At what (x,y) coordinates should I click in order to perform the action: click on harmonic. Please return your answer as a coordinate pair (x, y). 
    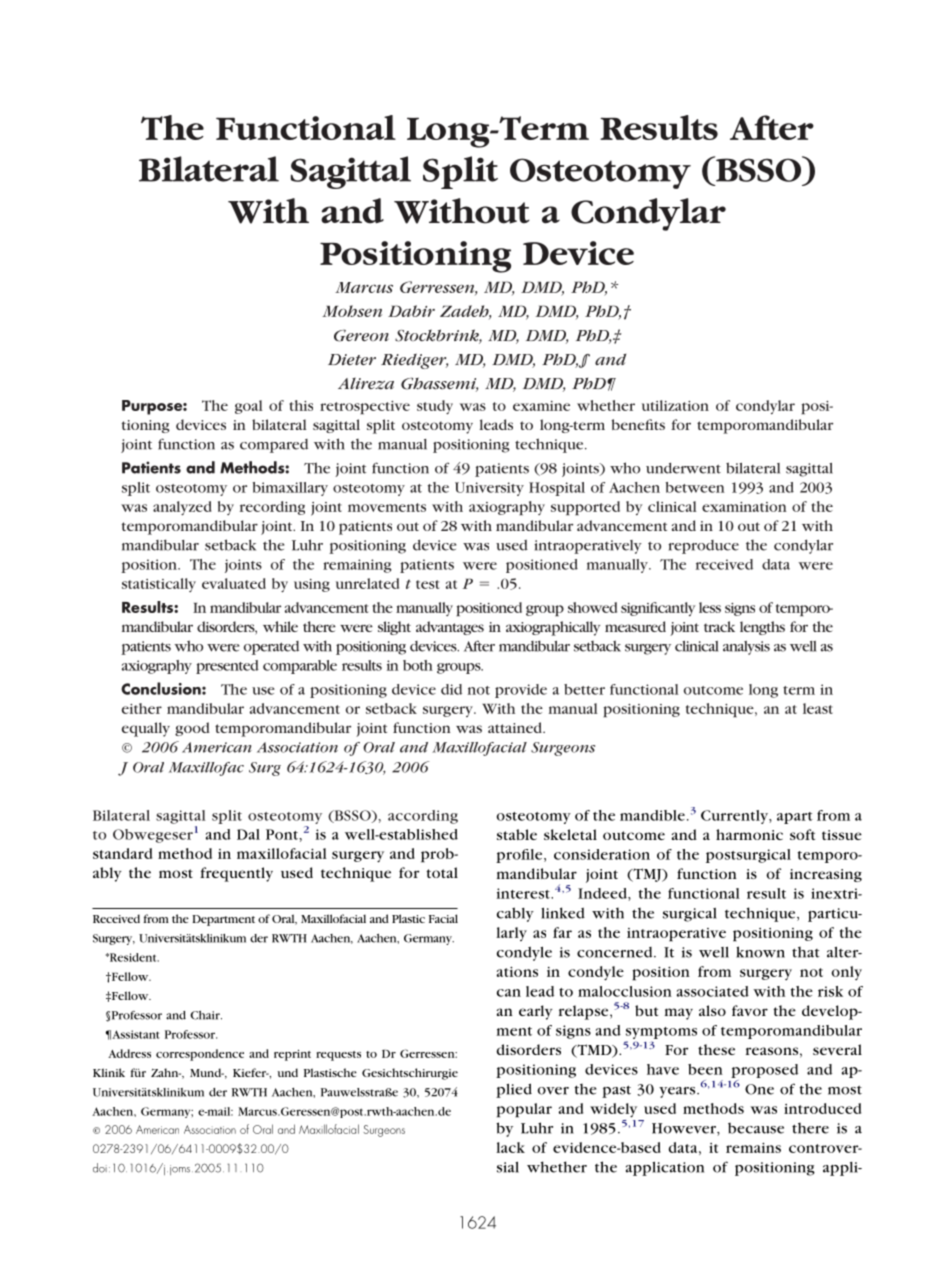
    Looking at the image, I should click on (749, 834).
